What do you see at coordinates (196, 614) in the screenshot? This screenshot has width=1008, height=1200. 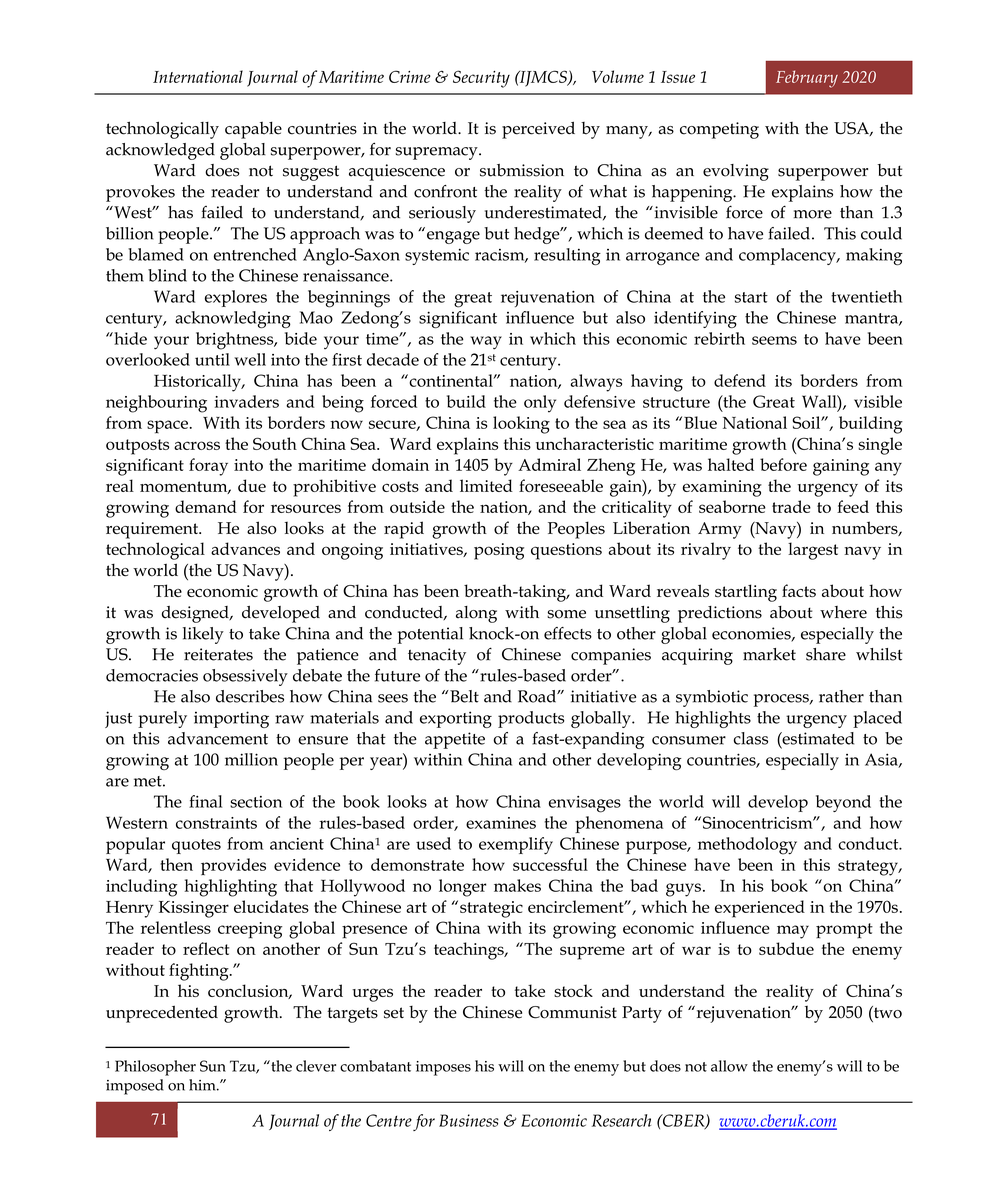 I see `designed` at bounding box center [196, 614].
